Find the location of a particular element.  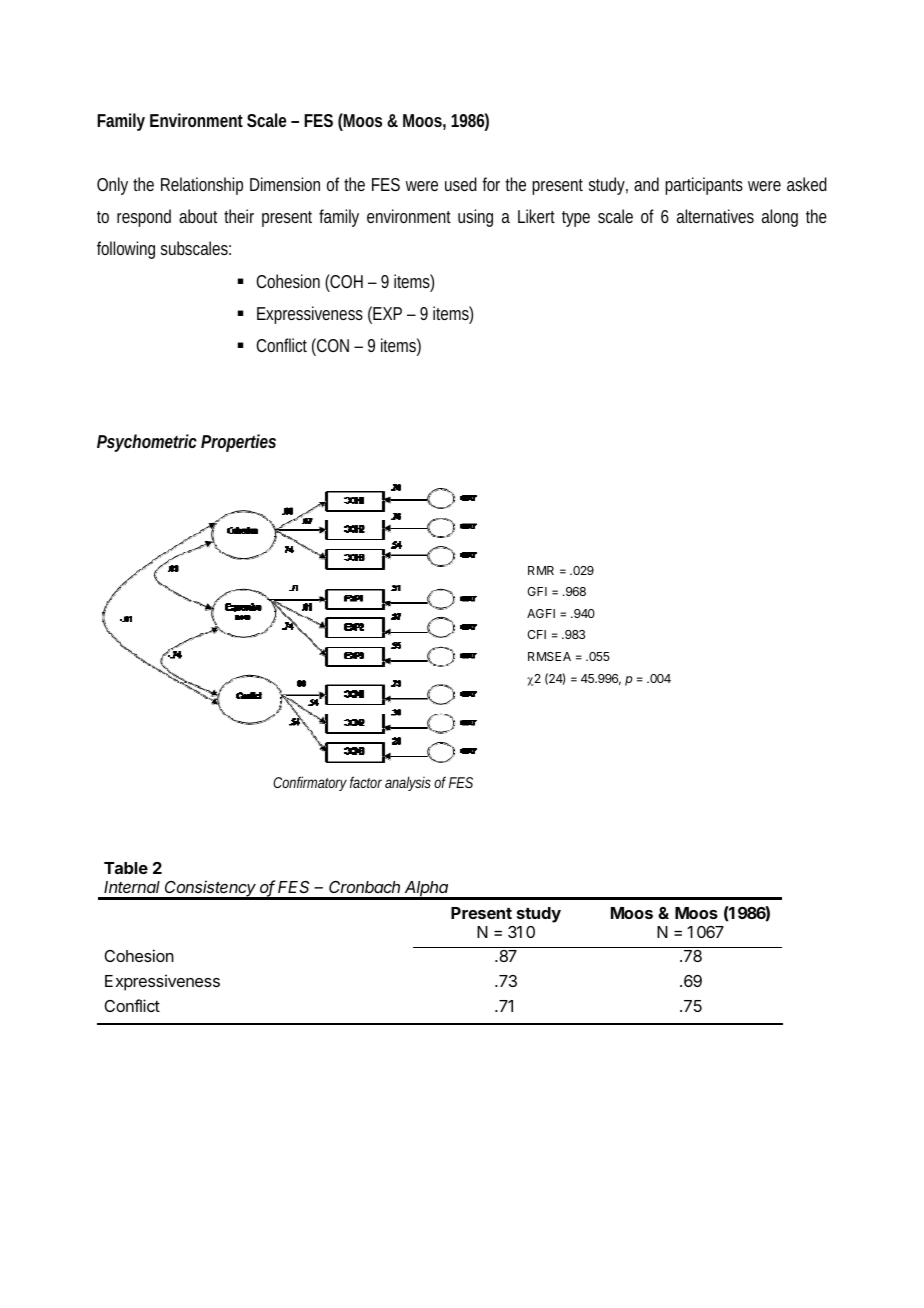

using is located at coordinates (475, 218).
